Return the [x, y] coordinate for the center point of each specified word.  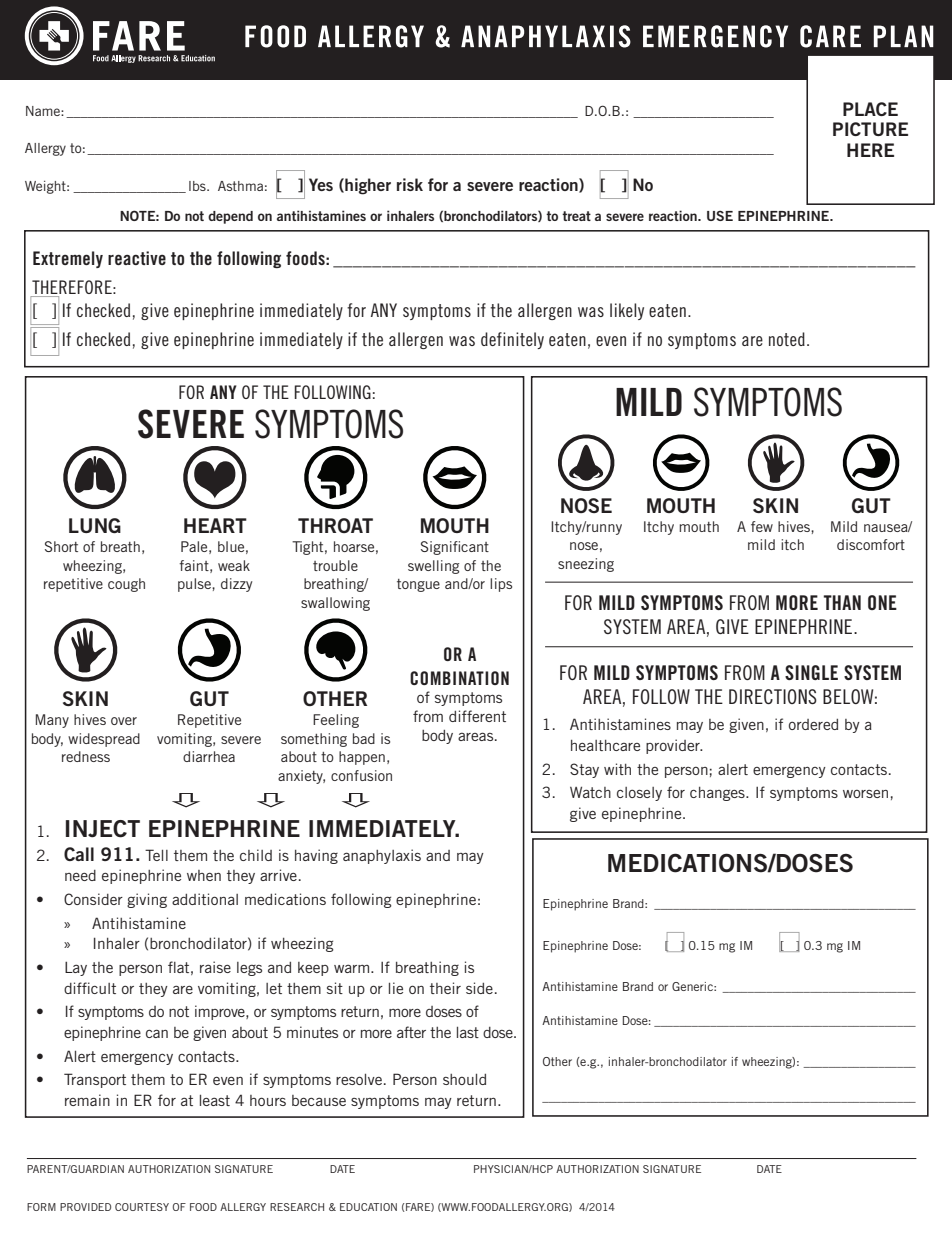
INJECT [103, 829]
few [762, 526]
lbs [198, 186]
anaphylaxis [382, 856]
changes [718, 794]
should [464, 1079]
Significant [455, 548]
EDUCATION [368, 1207]
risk [410, 184]
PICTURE [870, 129]
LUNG [95, 525]
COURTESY [142, 1207]
